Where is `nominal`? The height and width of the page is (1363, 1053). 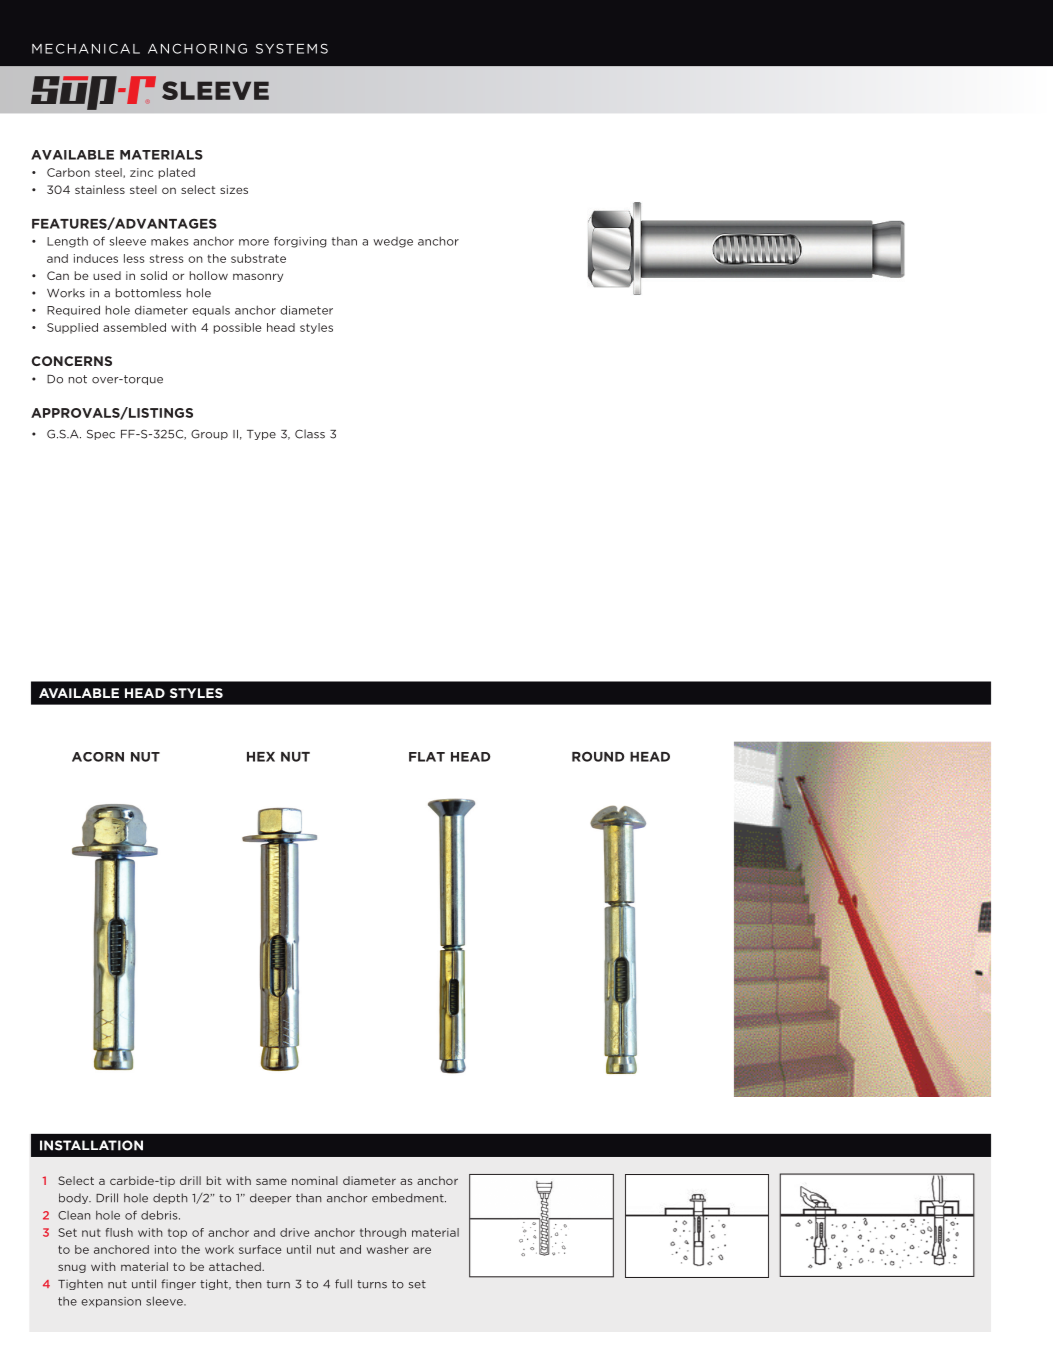
nominal is located at coordinates (315, 1180).
